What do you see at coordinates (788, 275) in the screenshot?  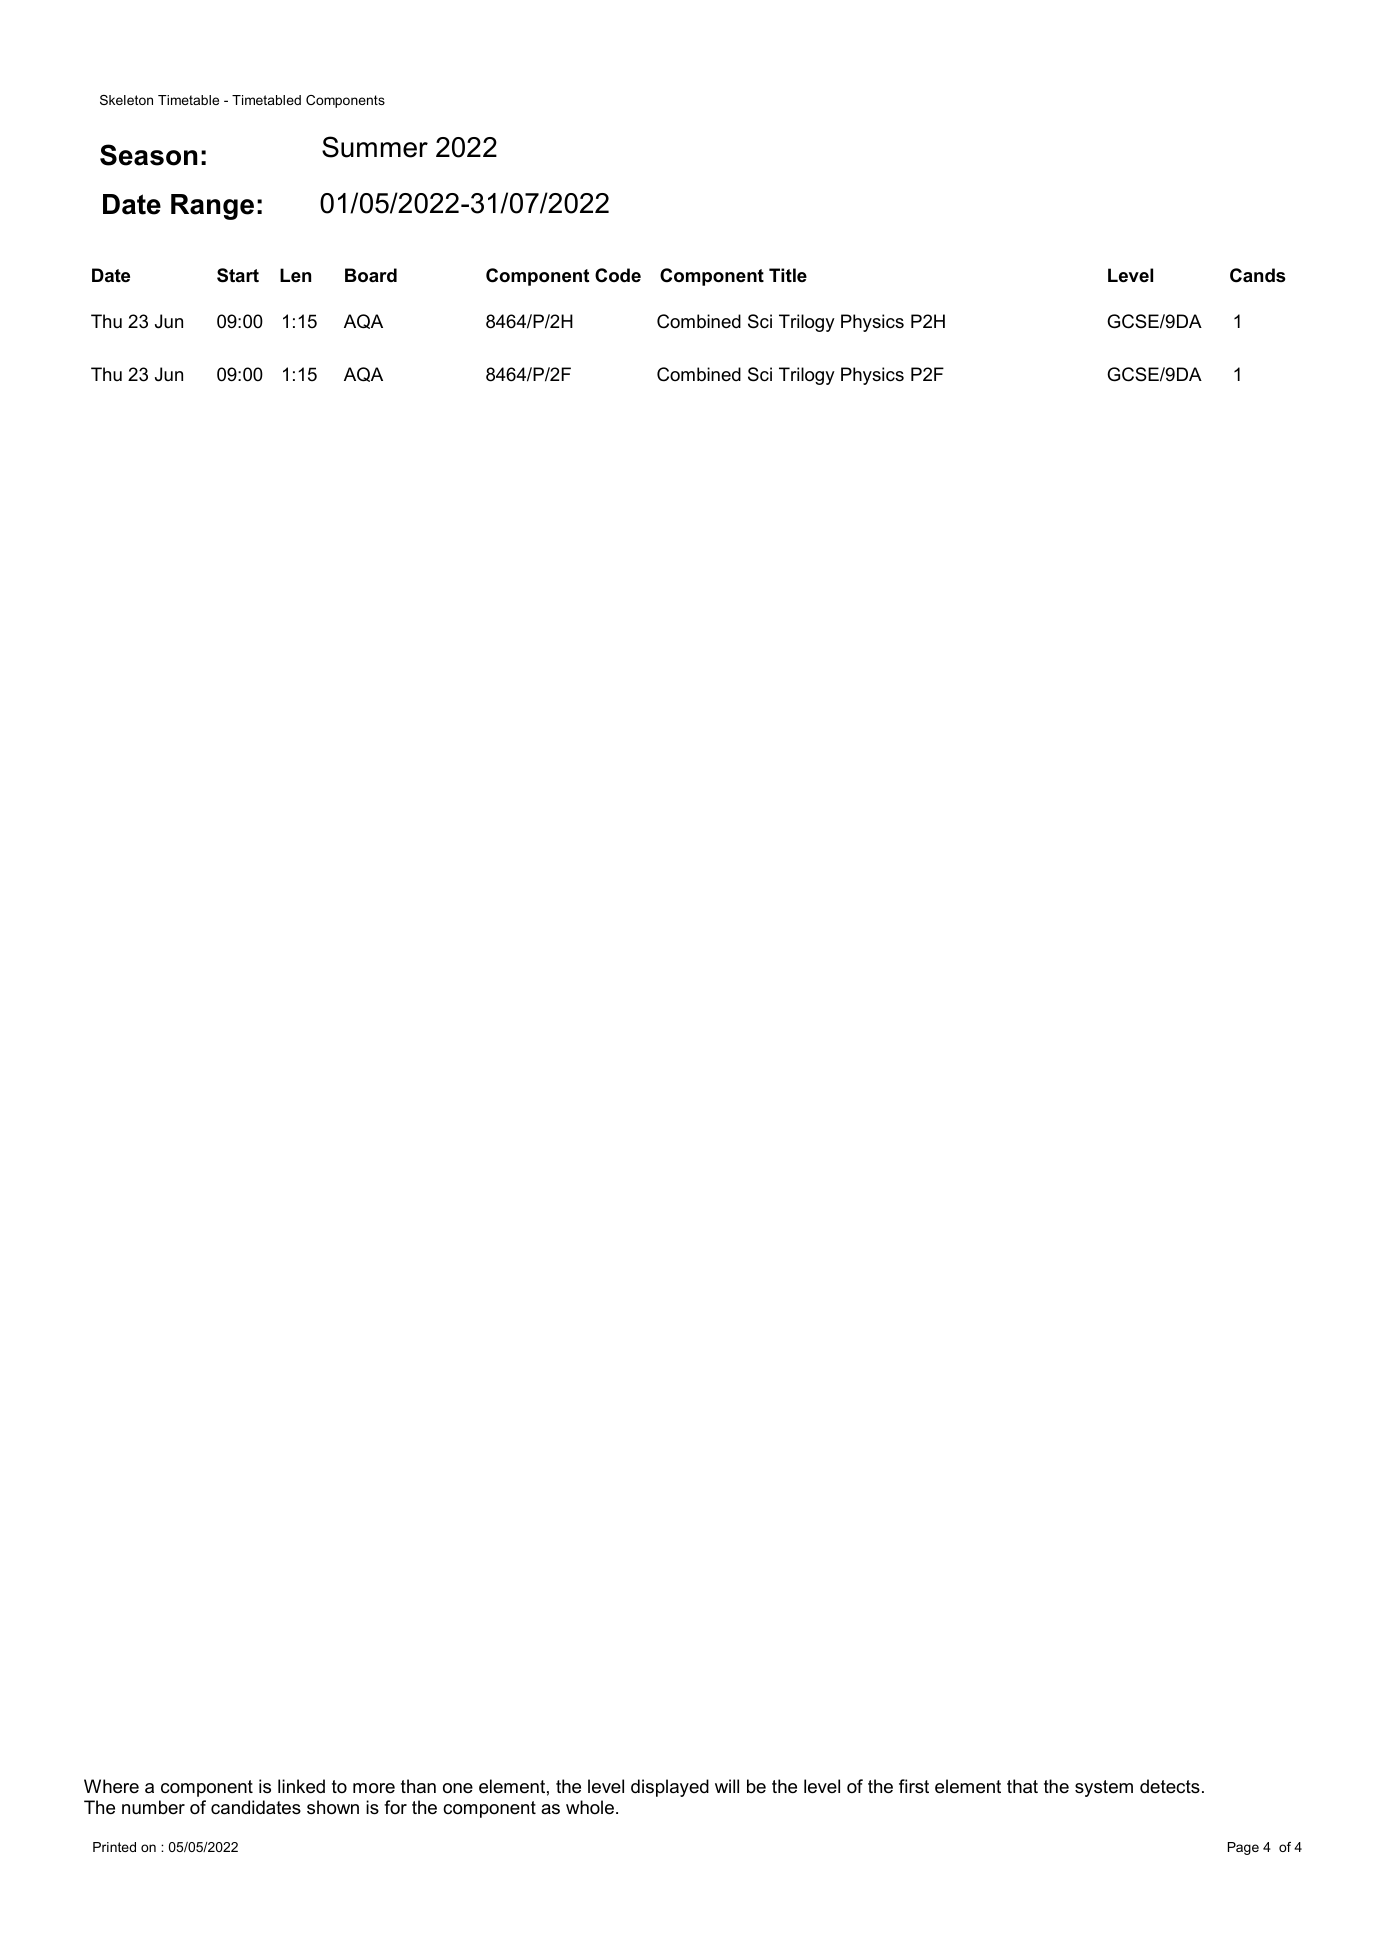 I see `Title` at bounding box center [788, 275].
